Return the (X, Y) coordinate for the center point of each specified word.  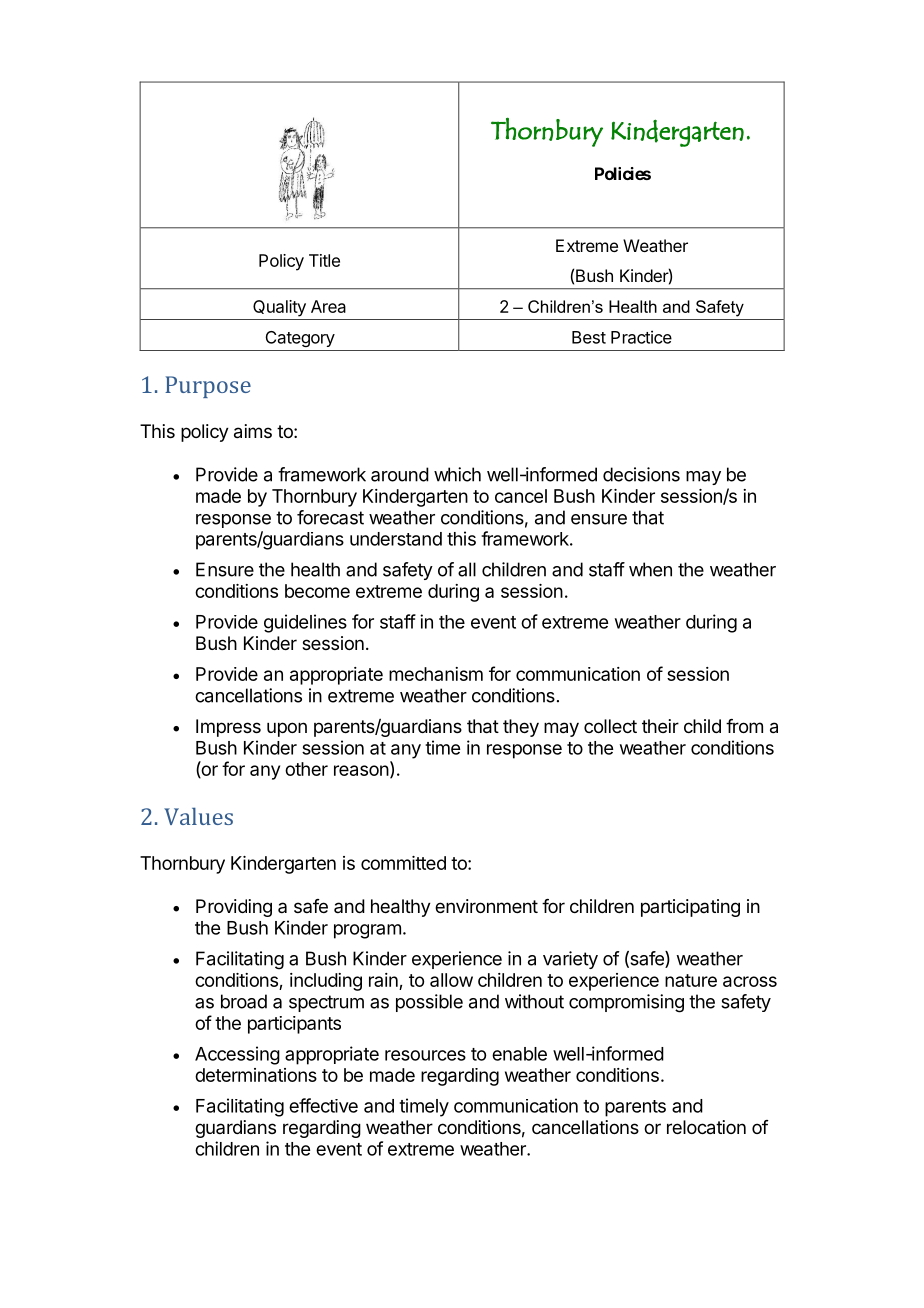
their (660, 726)
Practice (641, 337)
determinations (256, 1075)
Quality (279, 308)
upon (287, 729)
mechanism (436, 674)
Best (589, 337)
